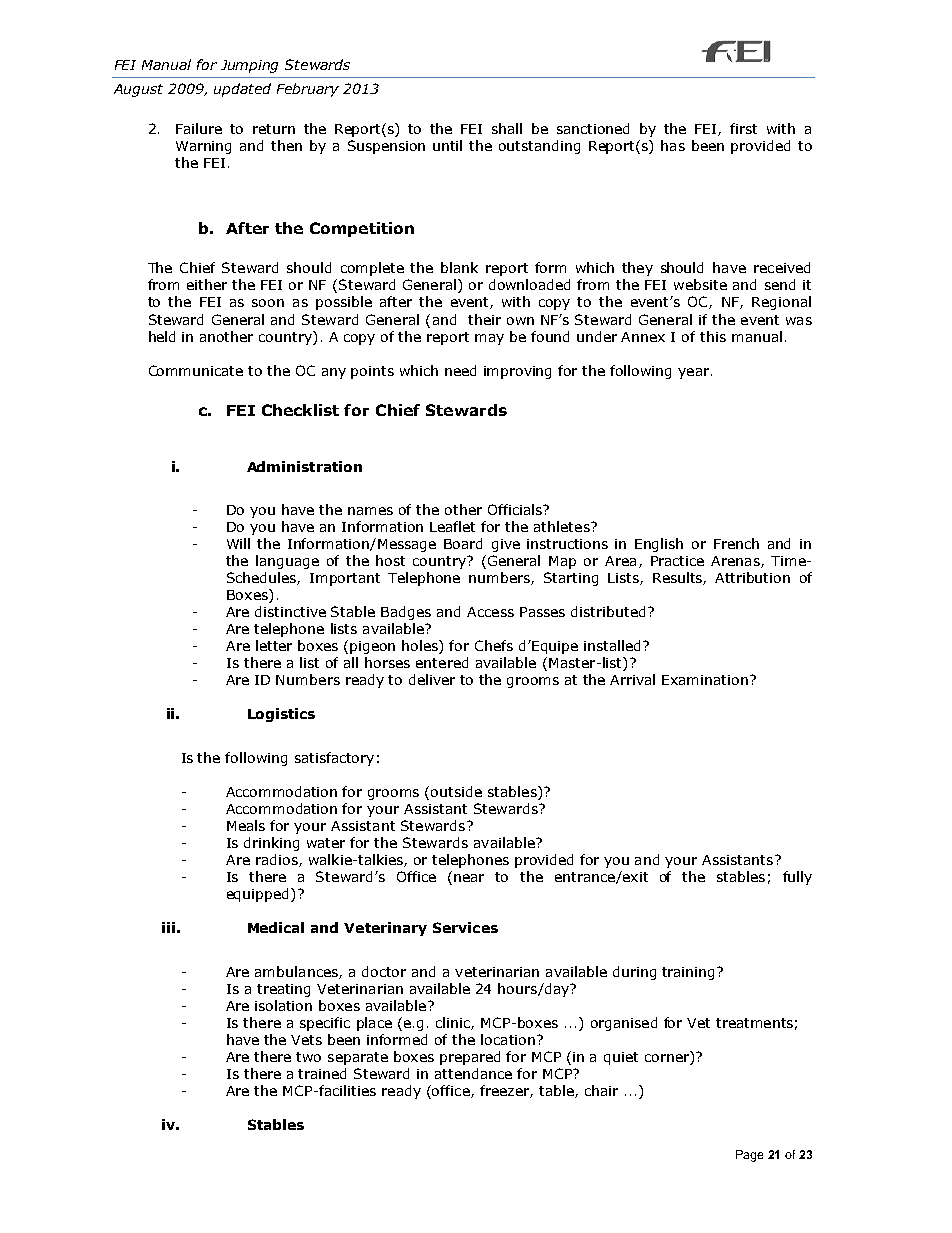 This image has height=1233, width=952. What do you see at coordinates (242, 90) in the image?
I see `updated` at bounding box center [242, 90].
